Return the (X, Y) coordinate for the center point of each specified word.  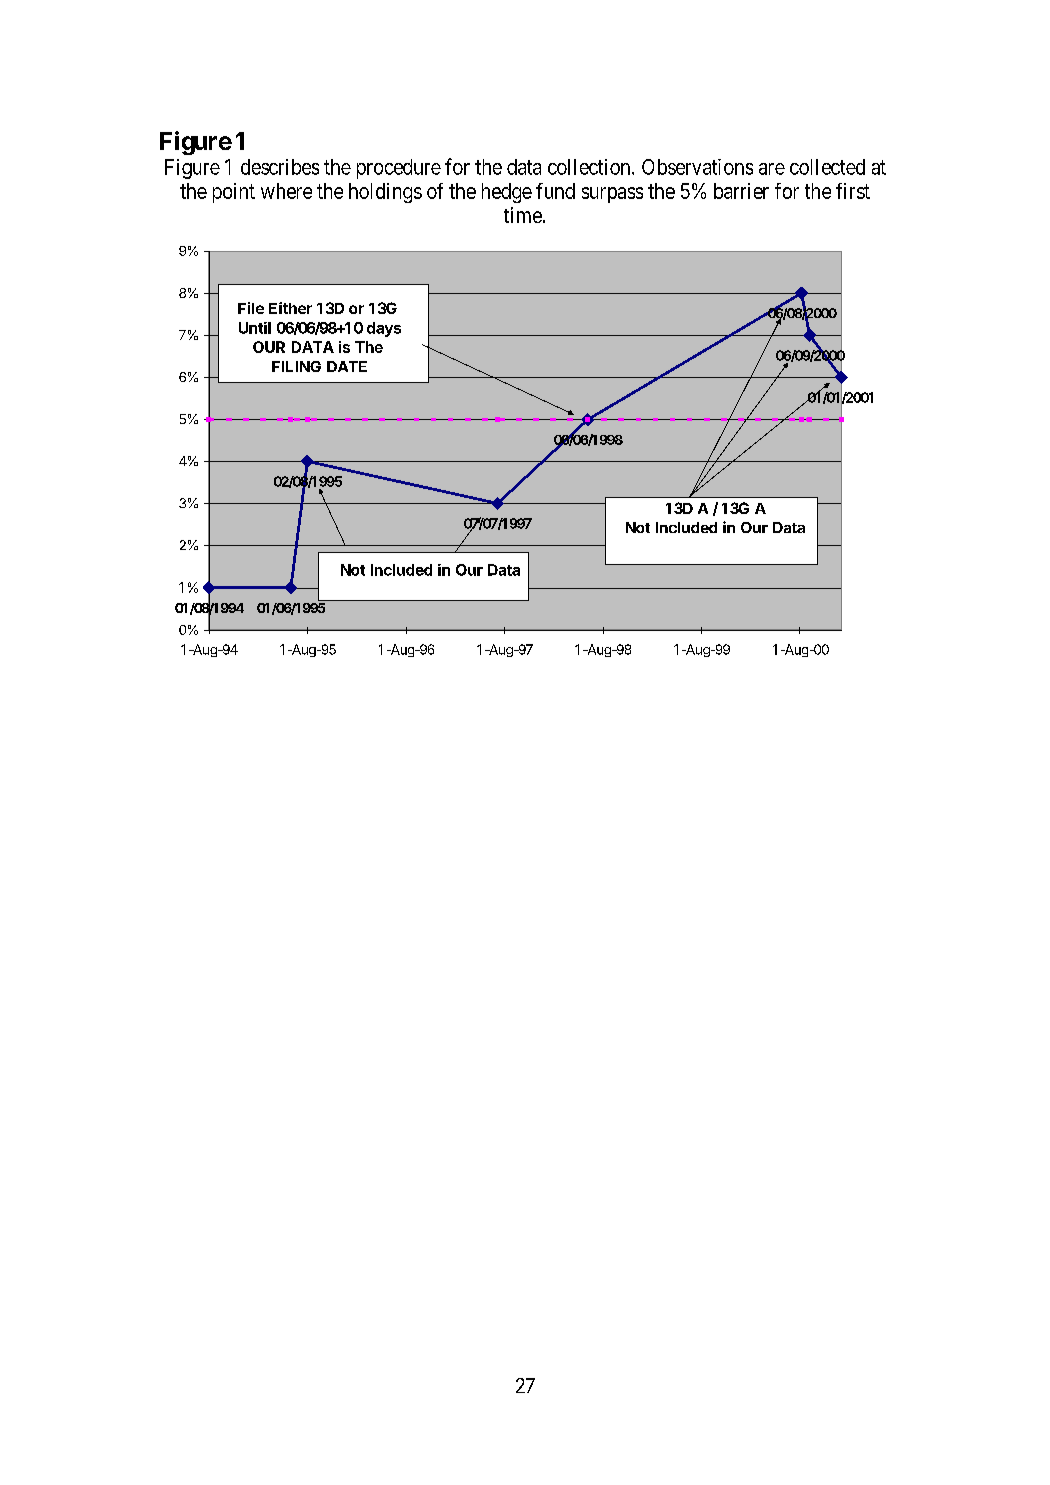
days (384, 329)
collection (590, 167)
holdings (385, 193)
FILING (296, 366)
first (853, 191)
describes (280, 167)
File (251, 308)
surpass (612, 195)
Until (255, 328)
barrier (741, 191)
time (523, 215)
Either (290, 308)
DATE (347, 366)
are (772, 169)
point (234, 193)
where (286, 191)
